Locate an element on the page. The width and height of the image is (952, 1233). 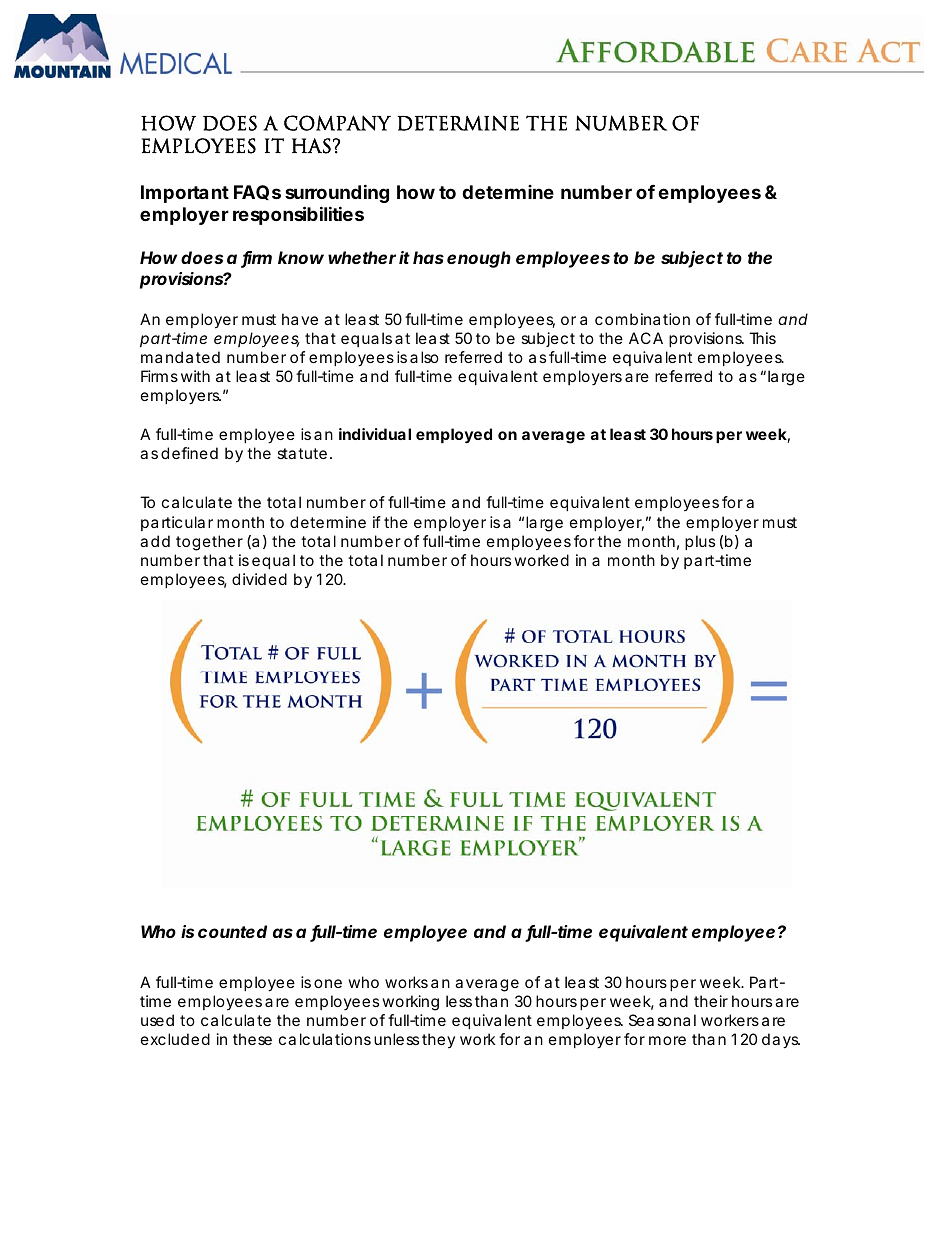
they is located at coordinates (438, 1040).
